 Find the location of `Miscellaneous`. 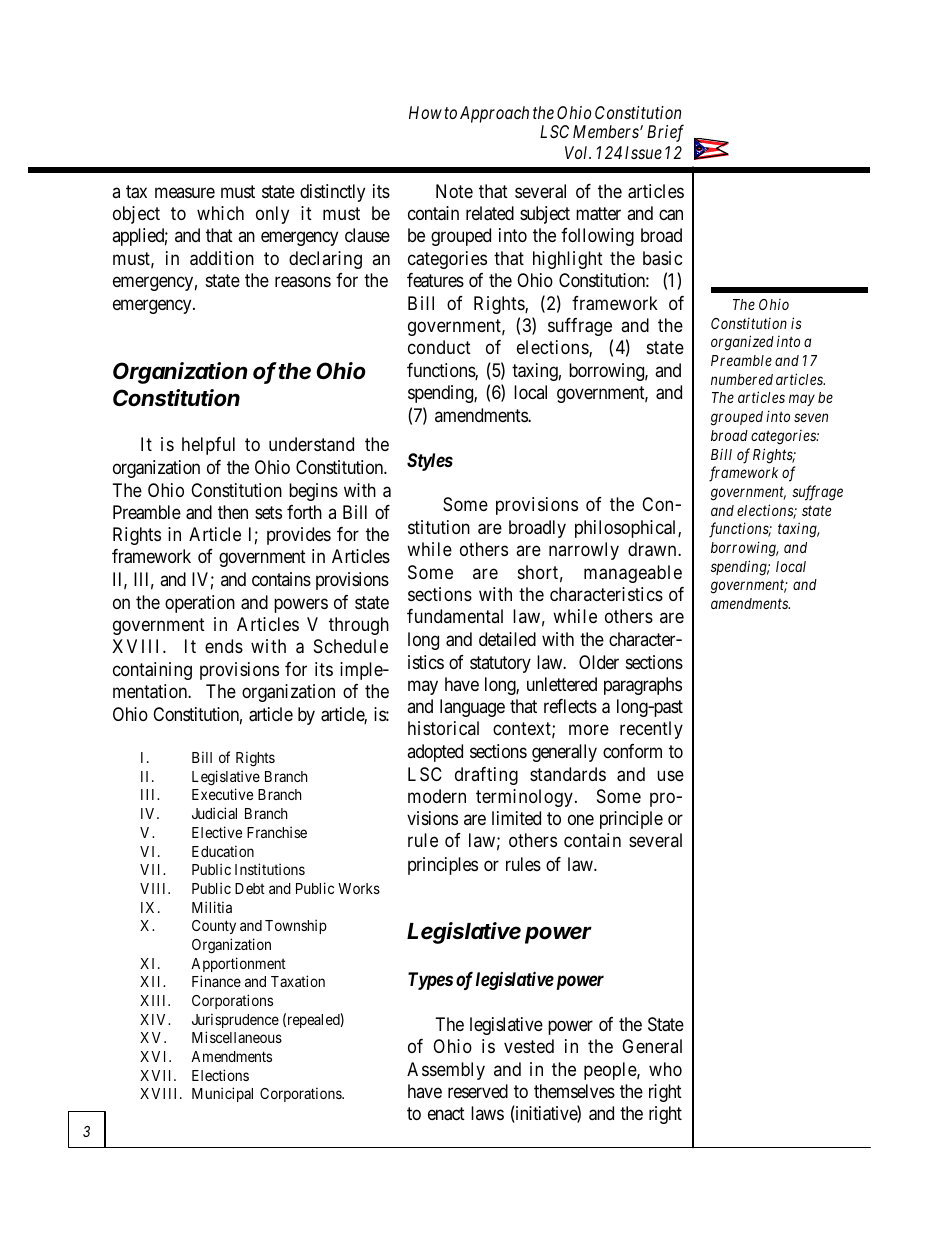

Miscellaneous is located at coordinates (237, 1037).
